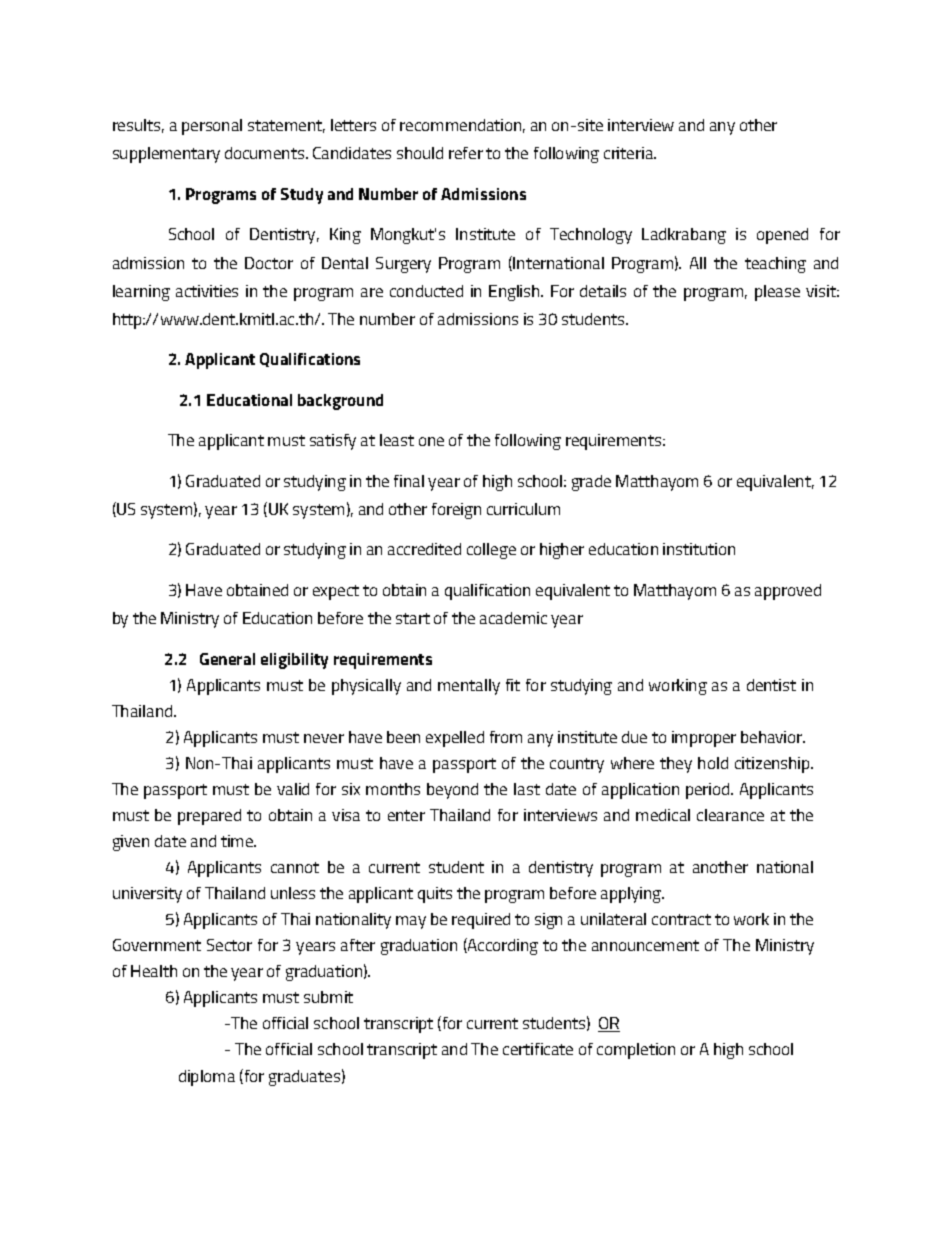  What do you see at coordinates (207, 1078) in the screenshot?
I see `diploma` at bounding box center [207, 1078].
